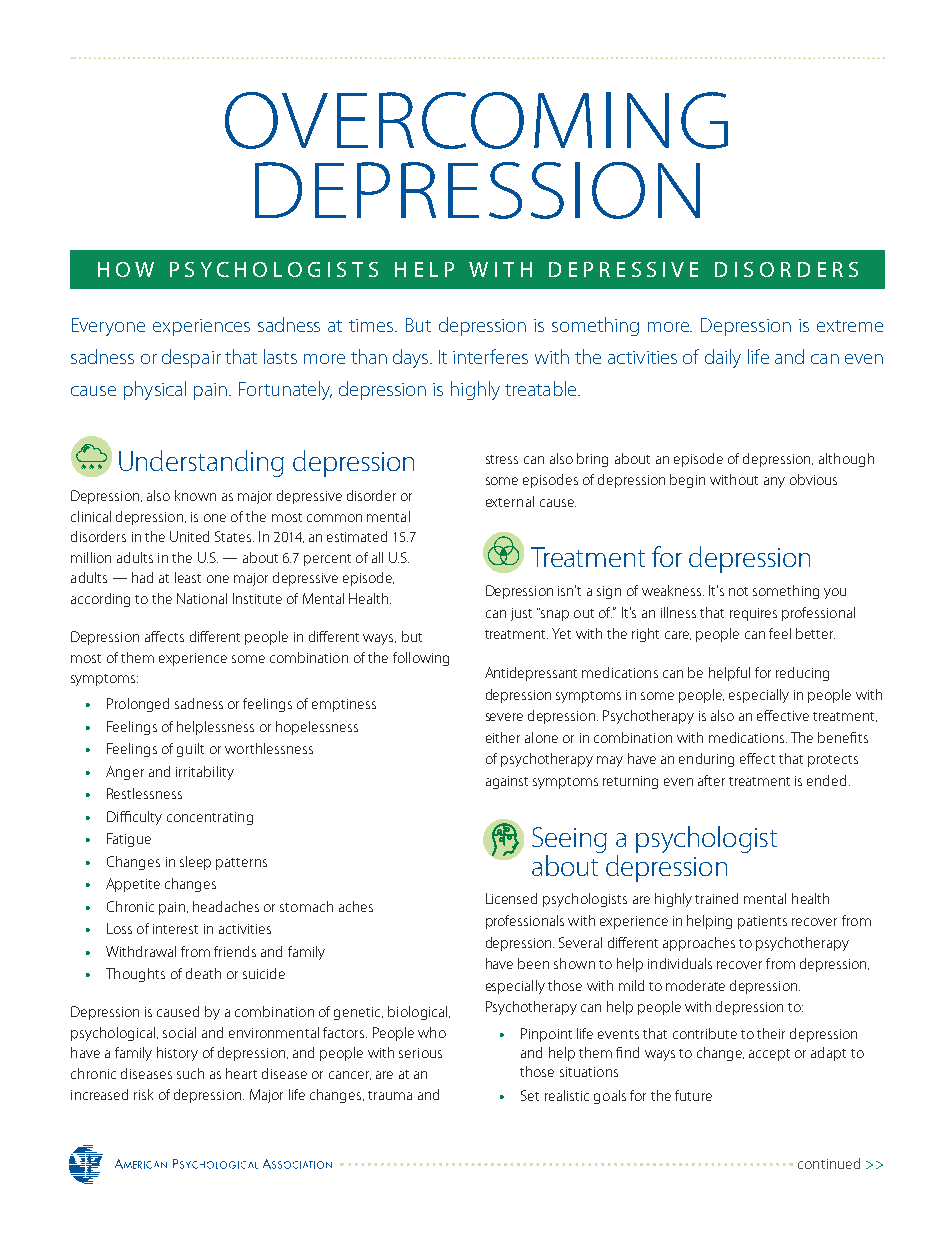  What do you see at coordinates (143, 1094) in the document?
I see `risk` at bounding box center [143, 1094].
